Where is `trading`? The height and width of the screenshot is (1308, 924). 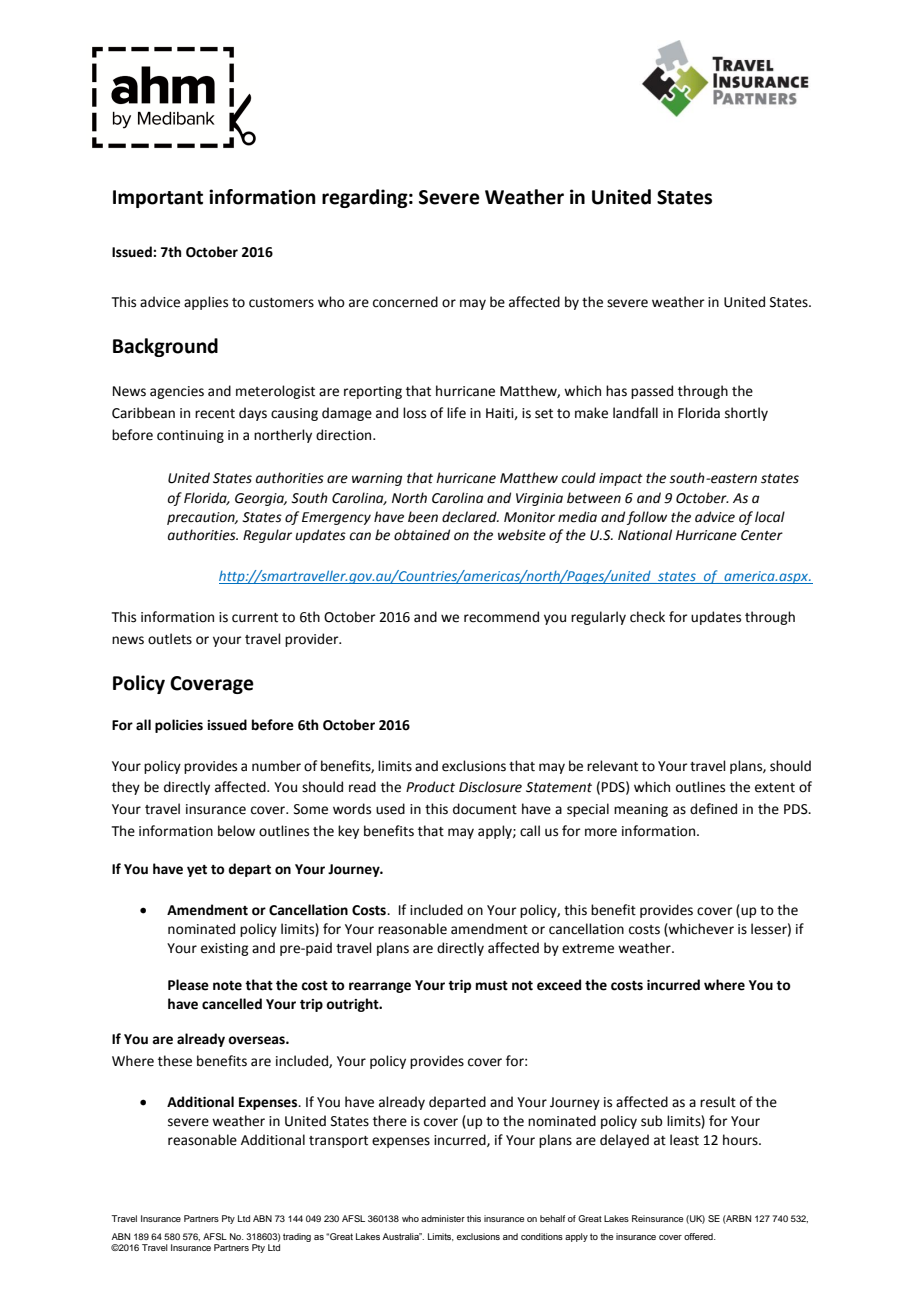
trading is located at coordinates (297, 1237).
